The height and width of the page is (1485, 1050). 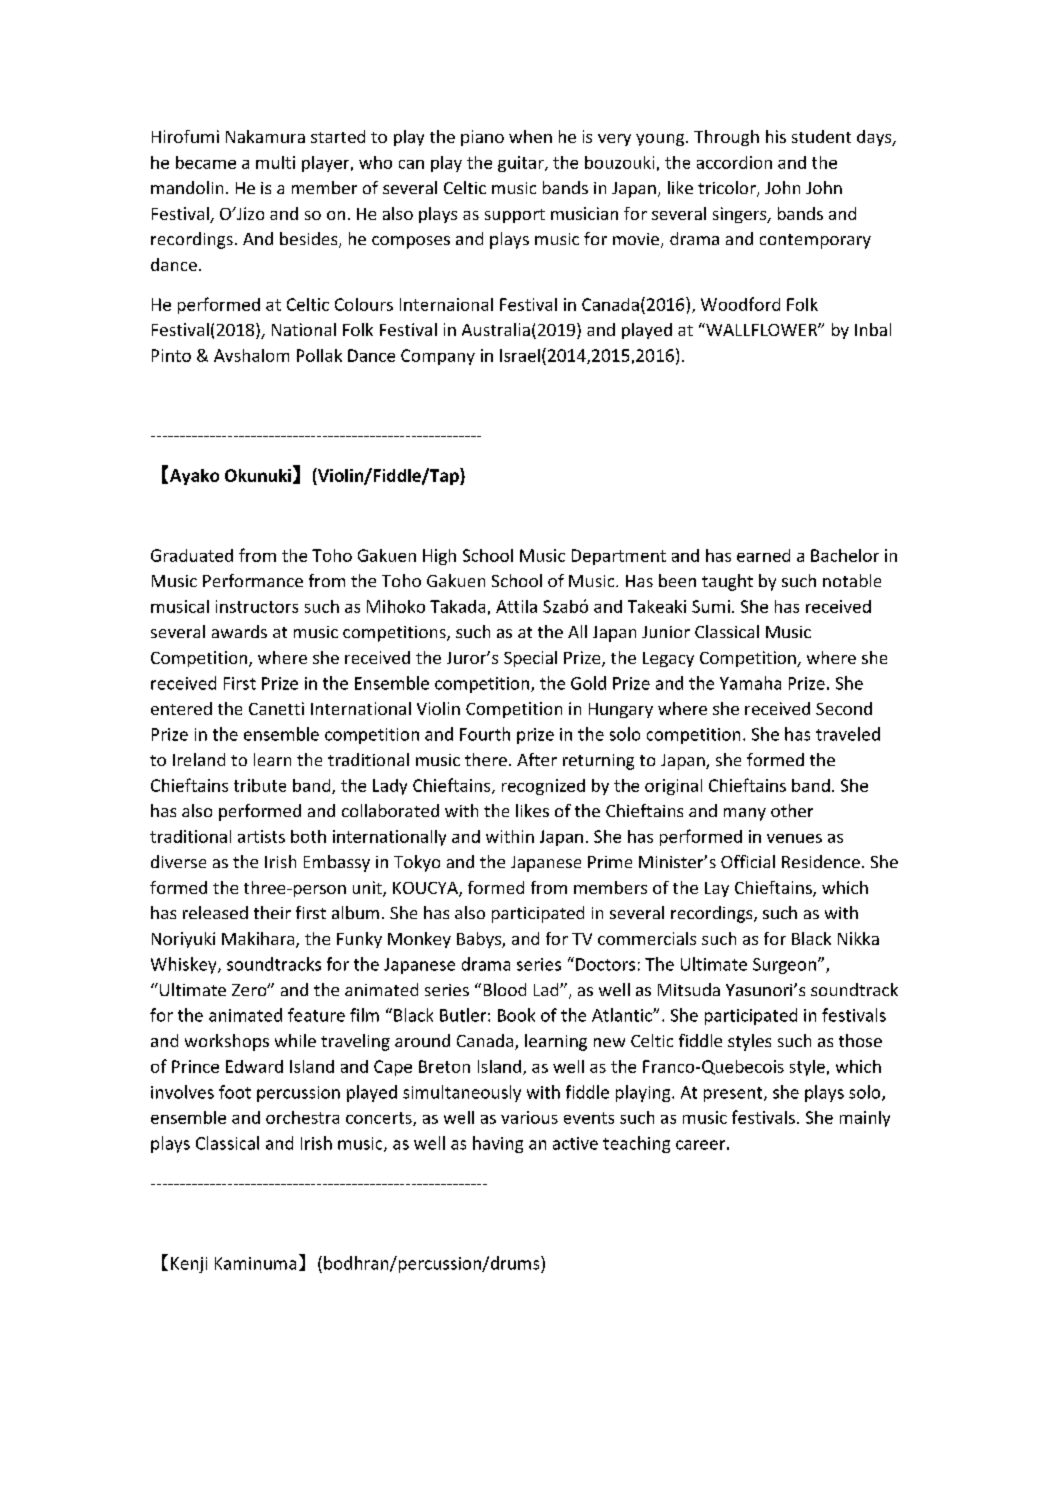 What do you see at coordinates (529, 1117) in the page?
I see `various` at bounding box center [529, 1117].
